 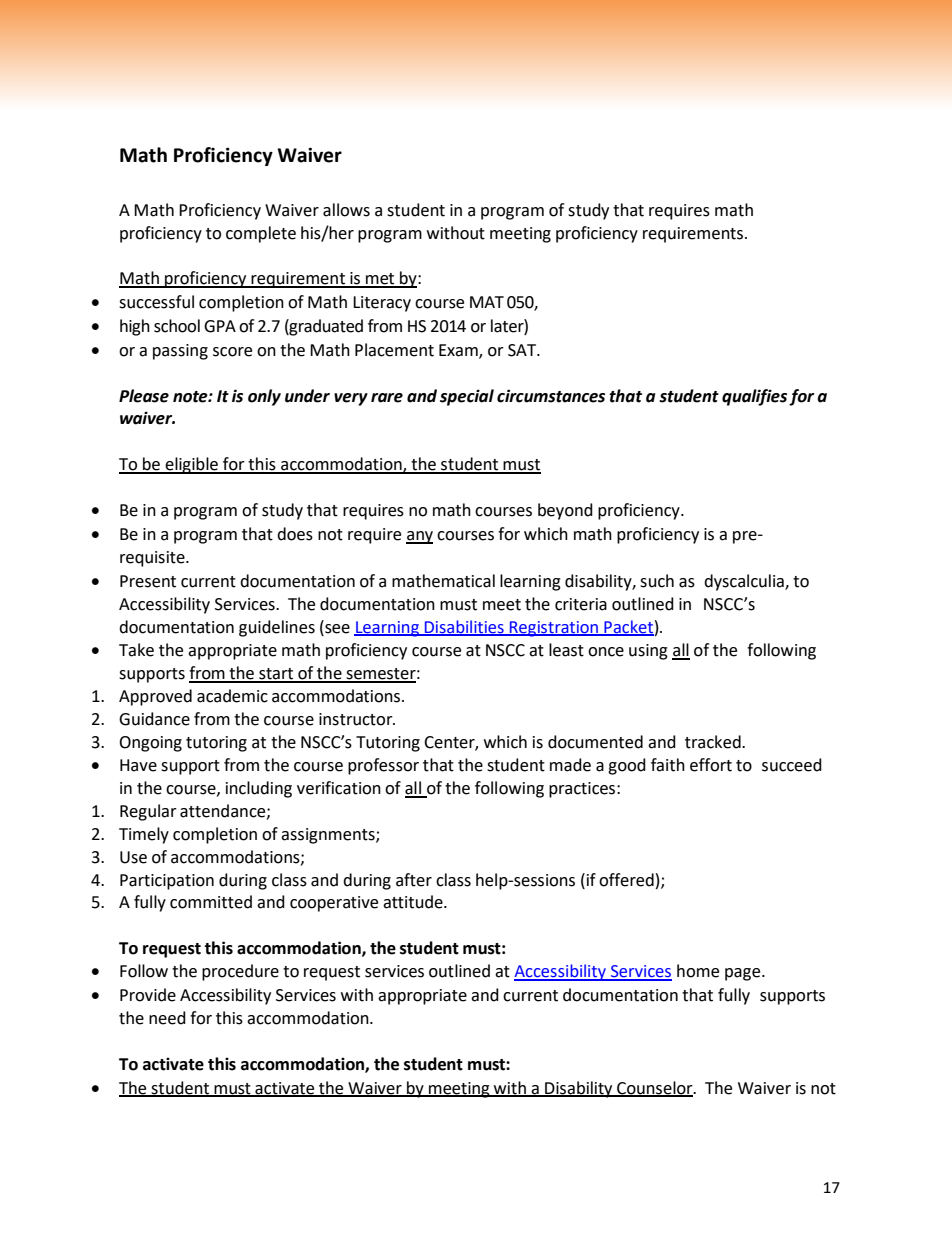 I want to click on Counselor, so click(x=655, y=1088).
